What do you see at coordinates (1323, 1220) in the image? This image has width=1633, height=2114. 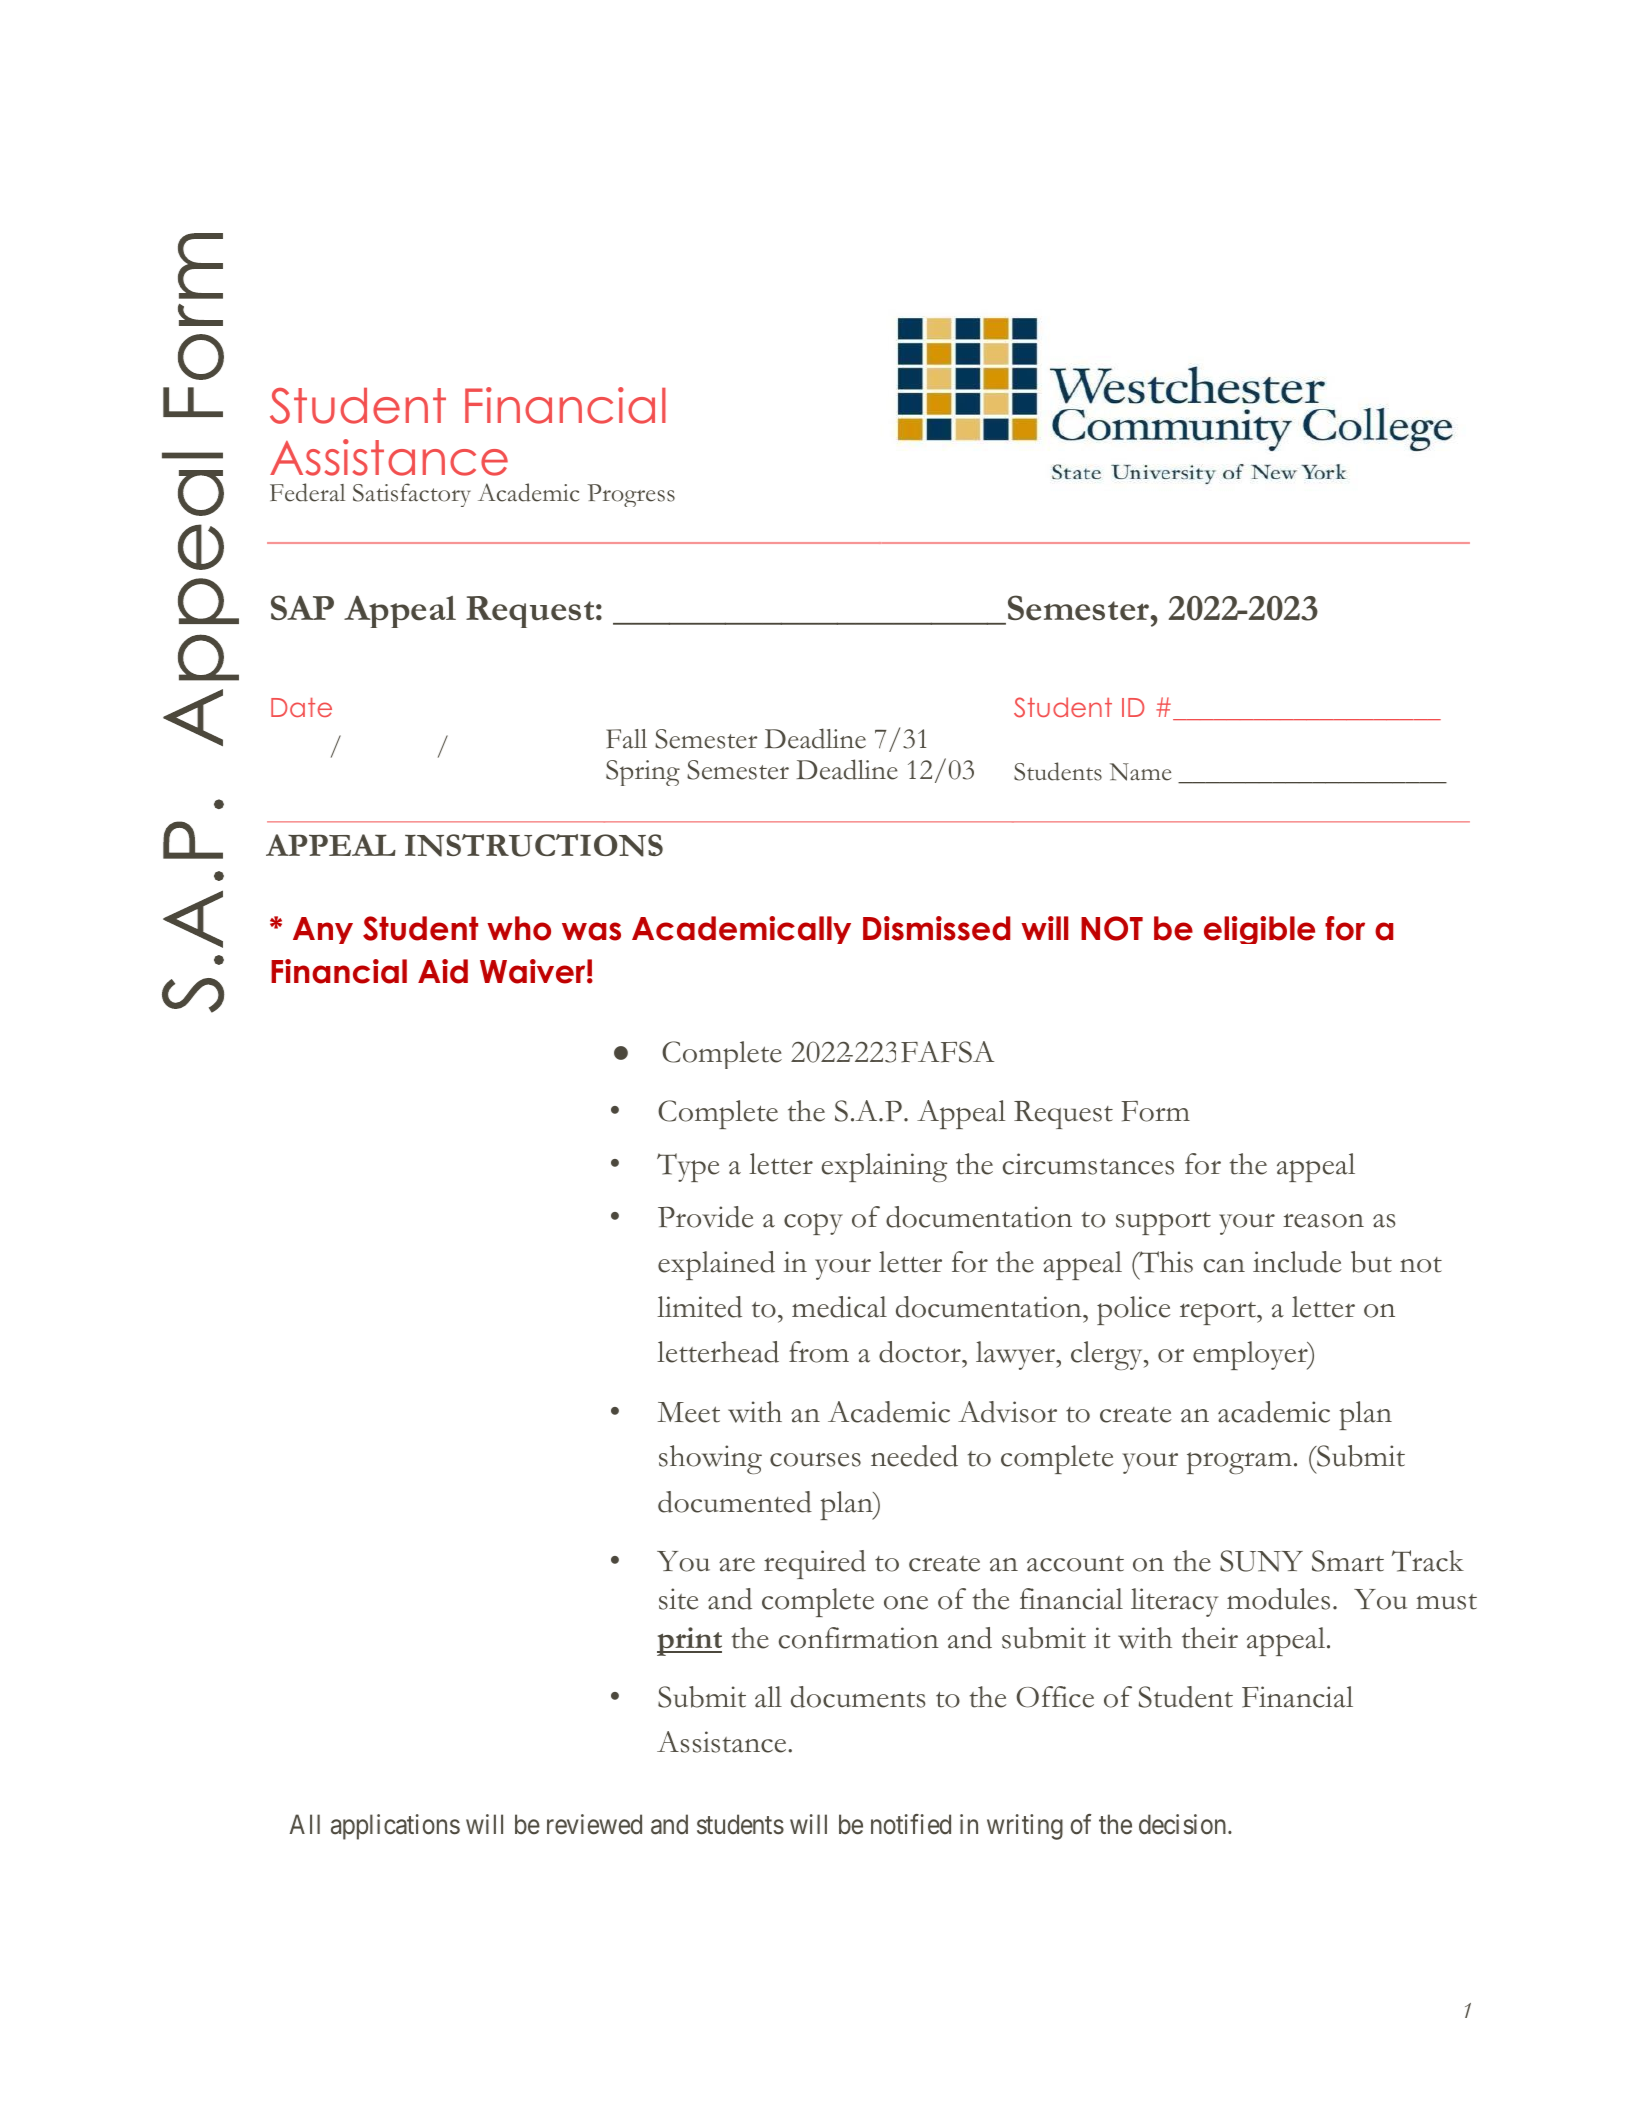 I see `reason` at bounding box center [1323, 1220].
